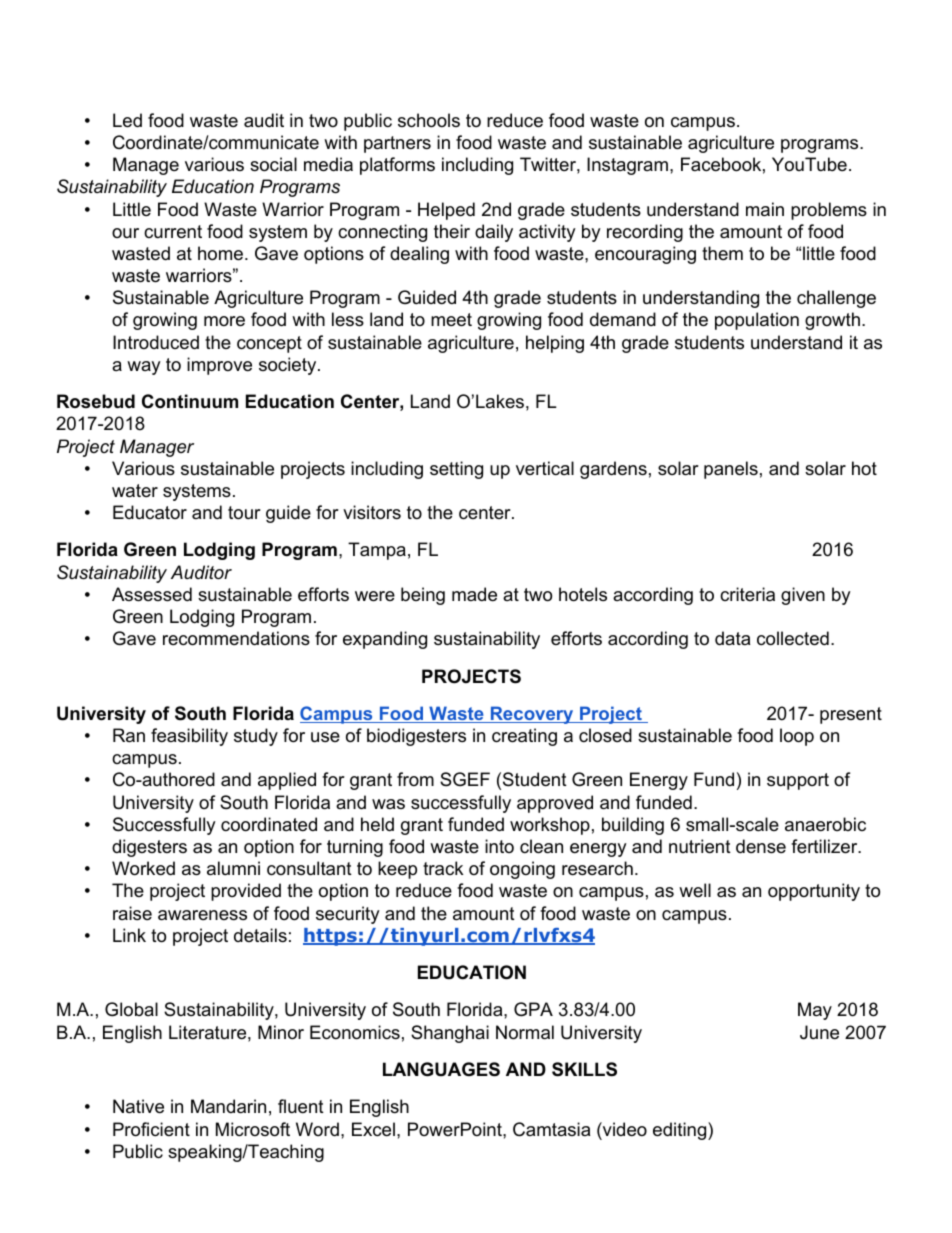 This screenshot has height=1233, width=952. What do you see at coordinates (443, 868) in the screenshot?
I see `track` at bounding box center [443, 868].
